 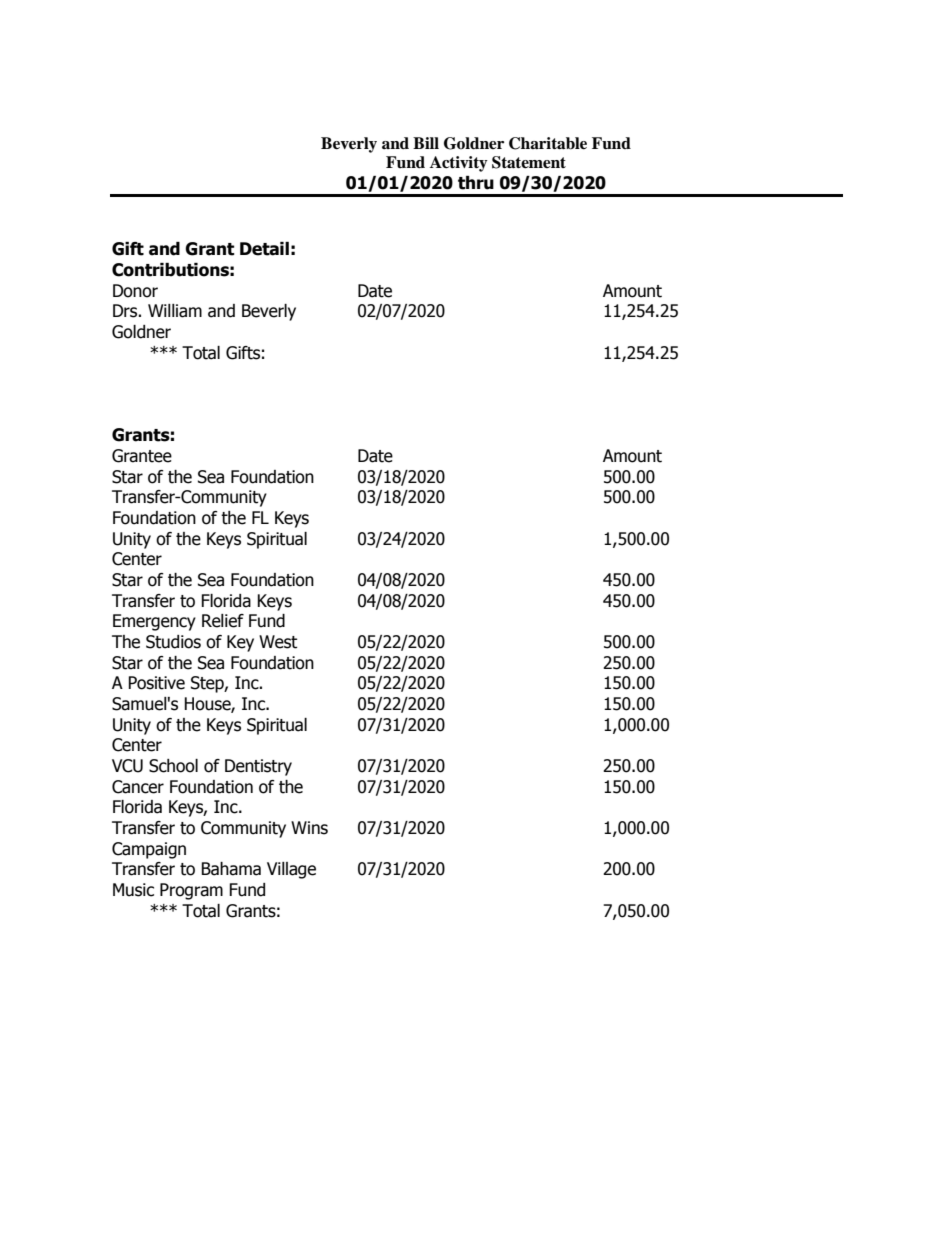 What do you see at coordinates (309, 828) in the document?
I see `Wins` at bounding box center [309, 828].
